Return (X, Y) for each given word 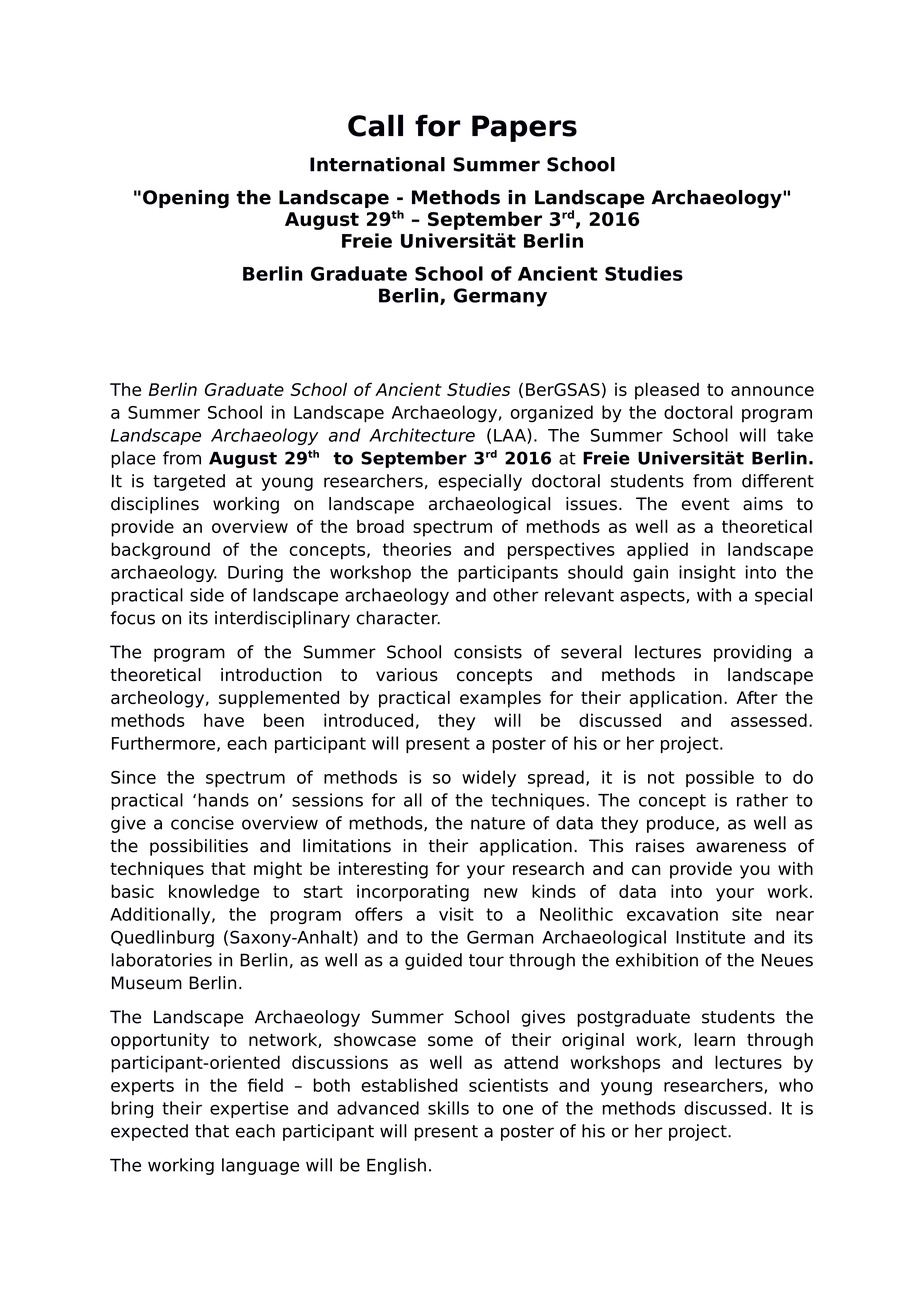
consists (488, 652)
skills (448, 1108)
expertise (249, 1109)
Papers (524, 128)
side (207, 595)
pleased (667, 391)
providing (752, 653)
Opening (186, 199)
